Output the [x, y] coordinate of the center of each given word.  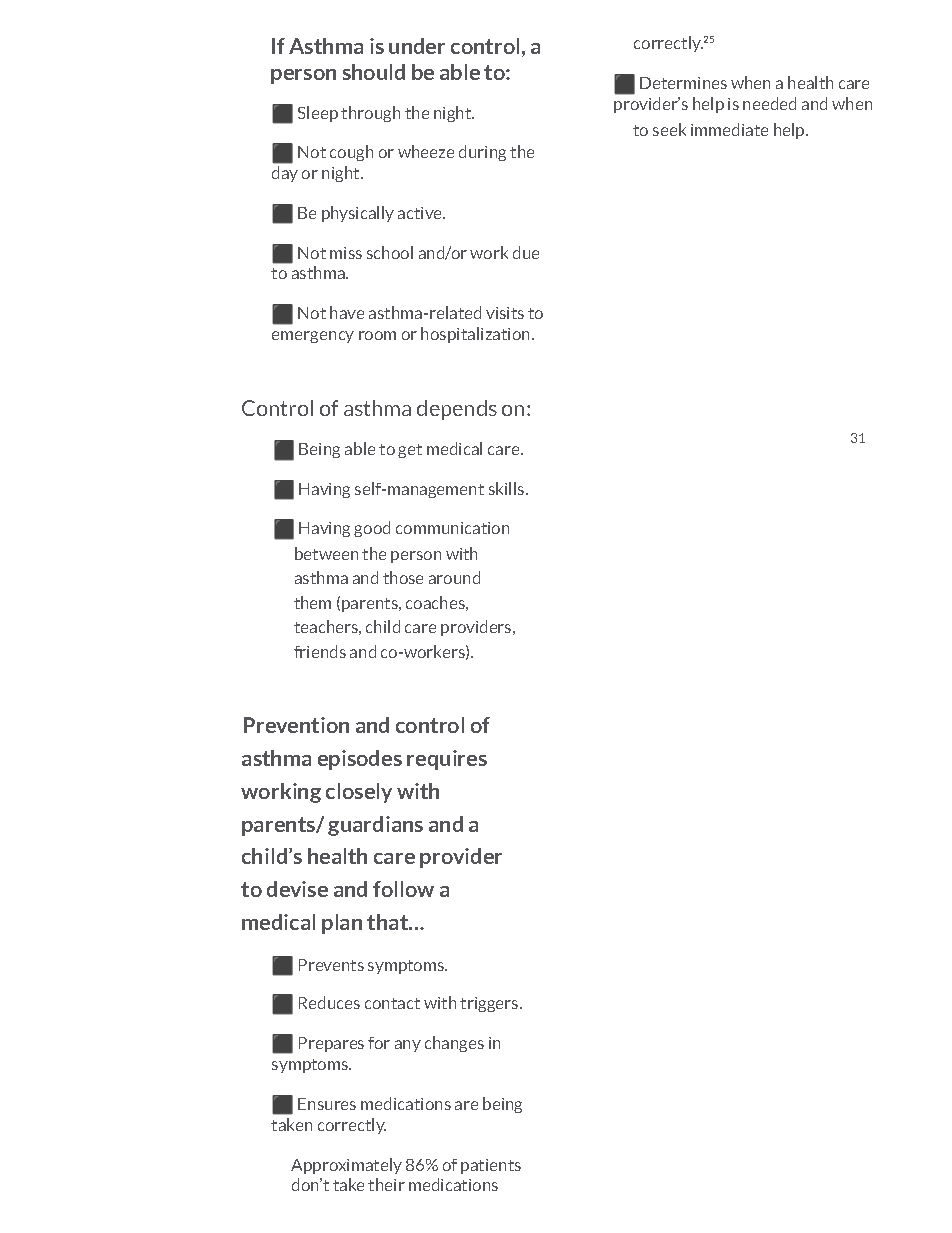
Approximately [346, 1166]
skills [508, 488]
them [312, 602]
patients [491, 1166]
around [454, 577]
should [374, 72]
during [482, 153]
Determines [683, 83]
